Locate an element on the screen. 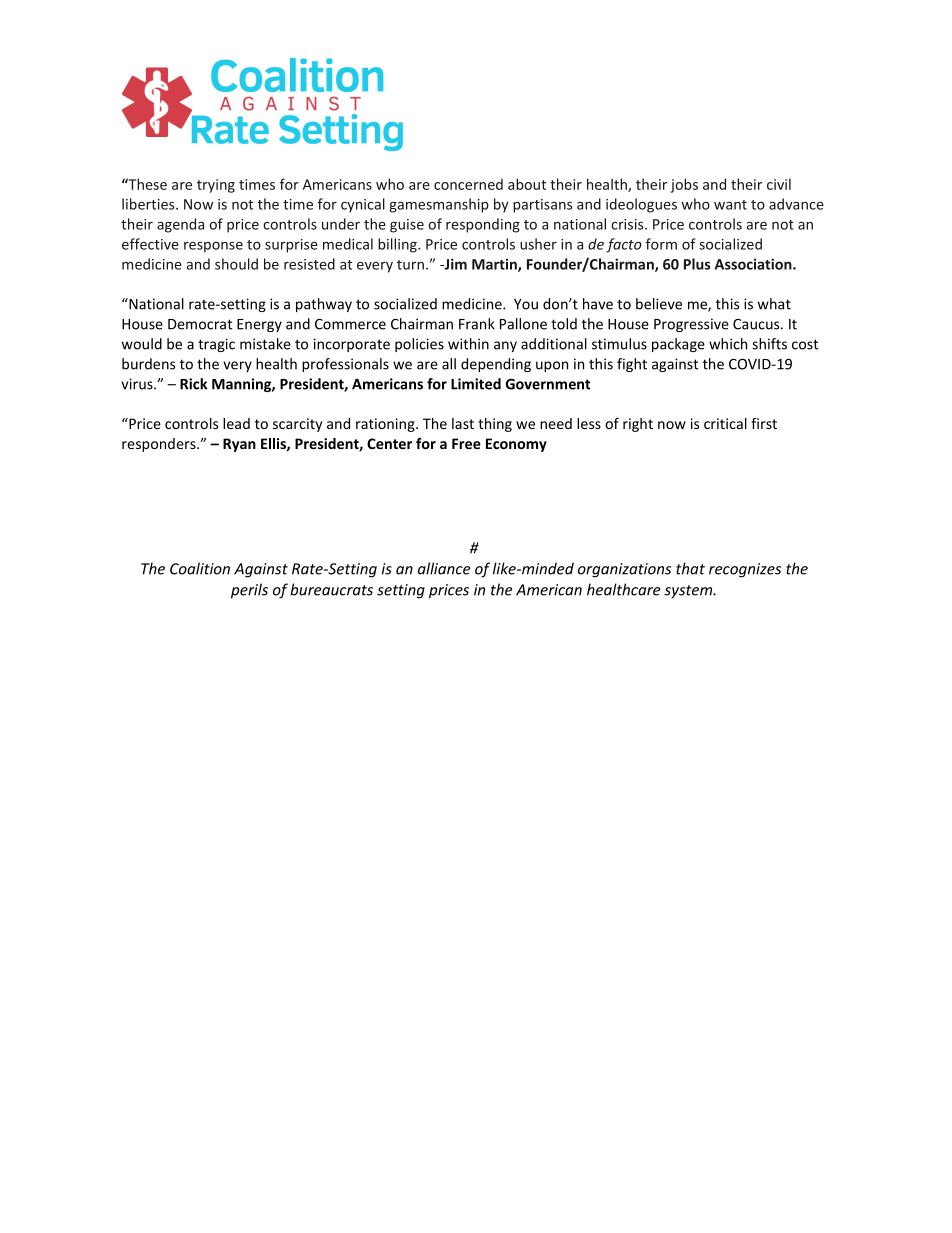 The width and height of the screenshot is (952, 1233). should is located at coordinates (236, 264).
